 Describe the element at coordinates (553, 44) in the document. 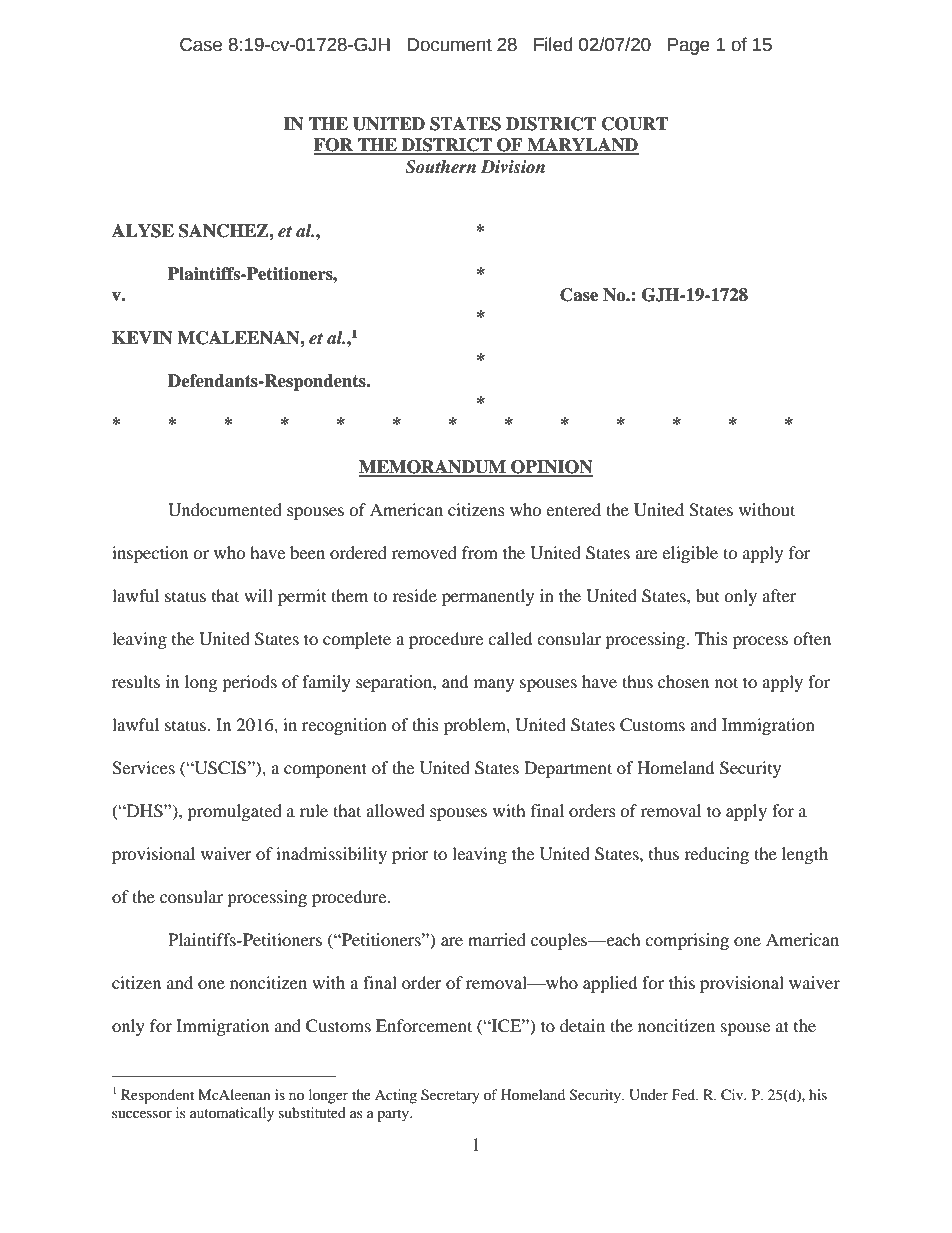

I see `Filed` at that location.
